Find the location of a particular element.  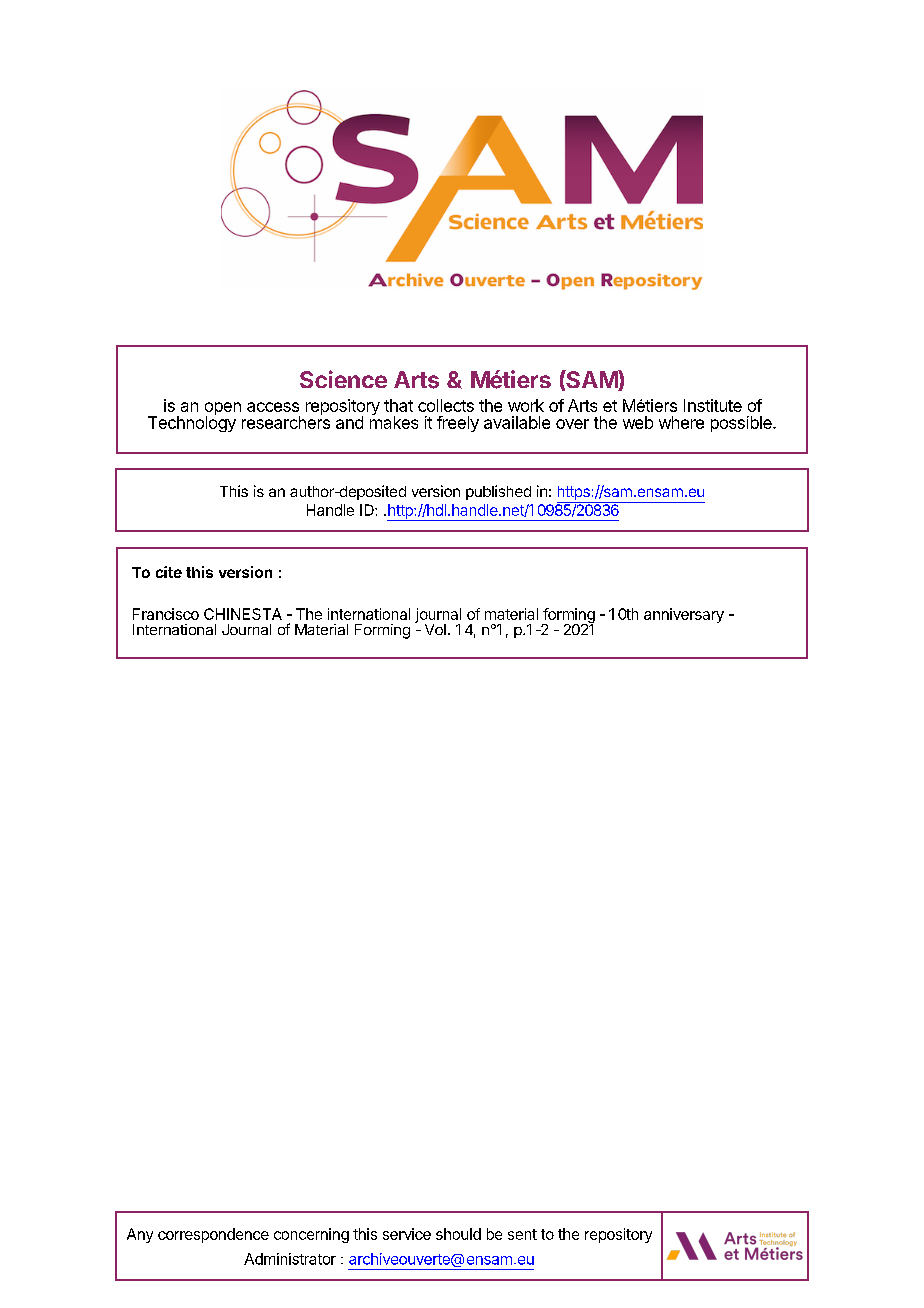

correspondence is located at coordinates (213, 1235).
